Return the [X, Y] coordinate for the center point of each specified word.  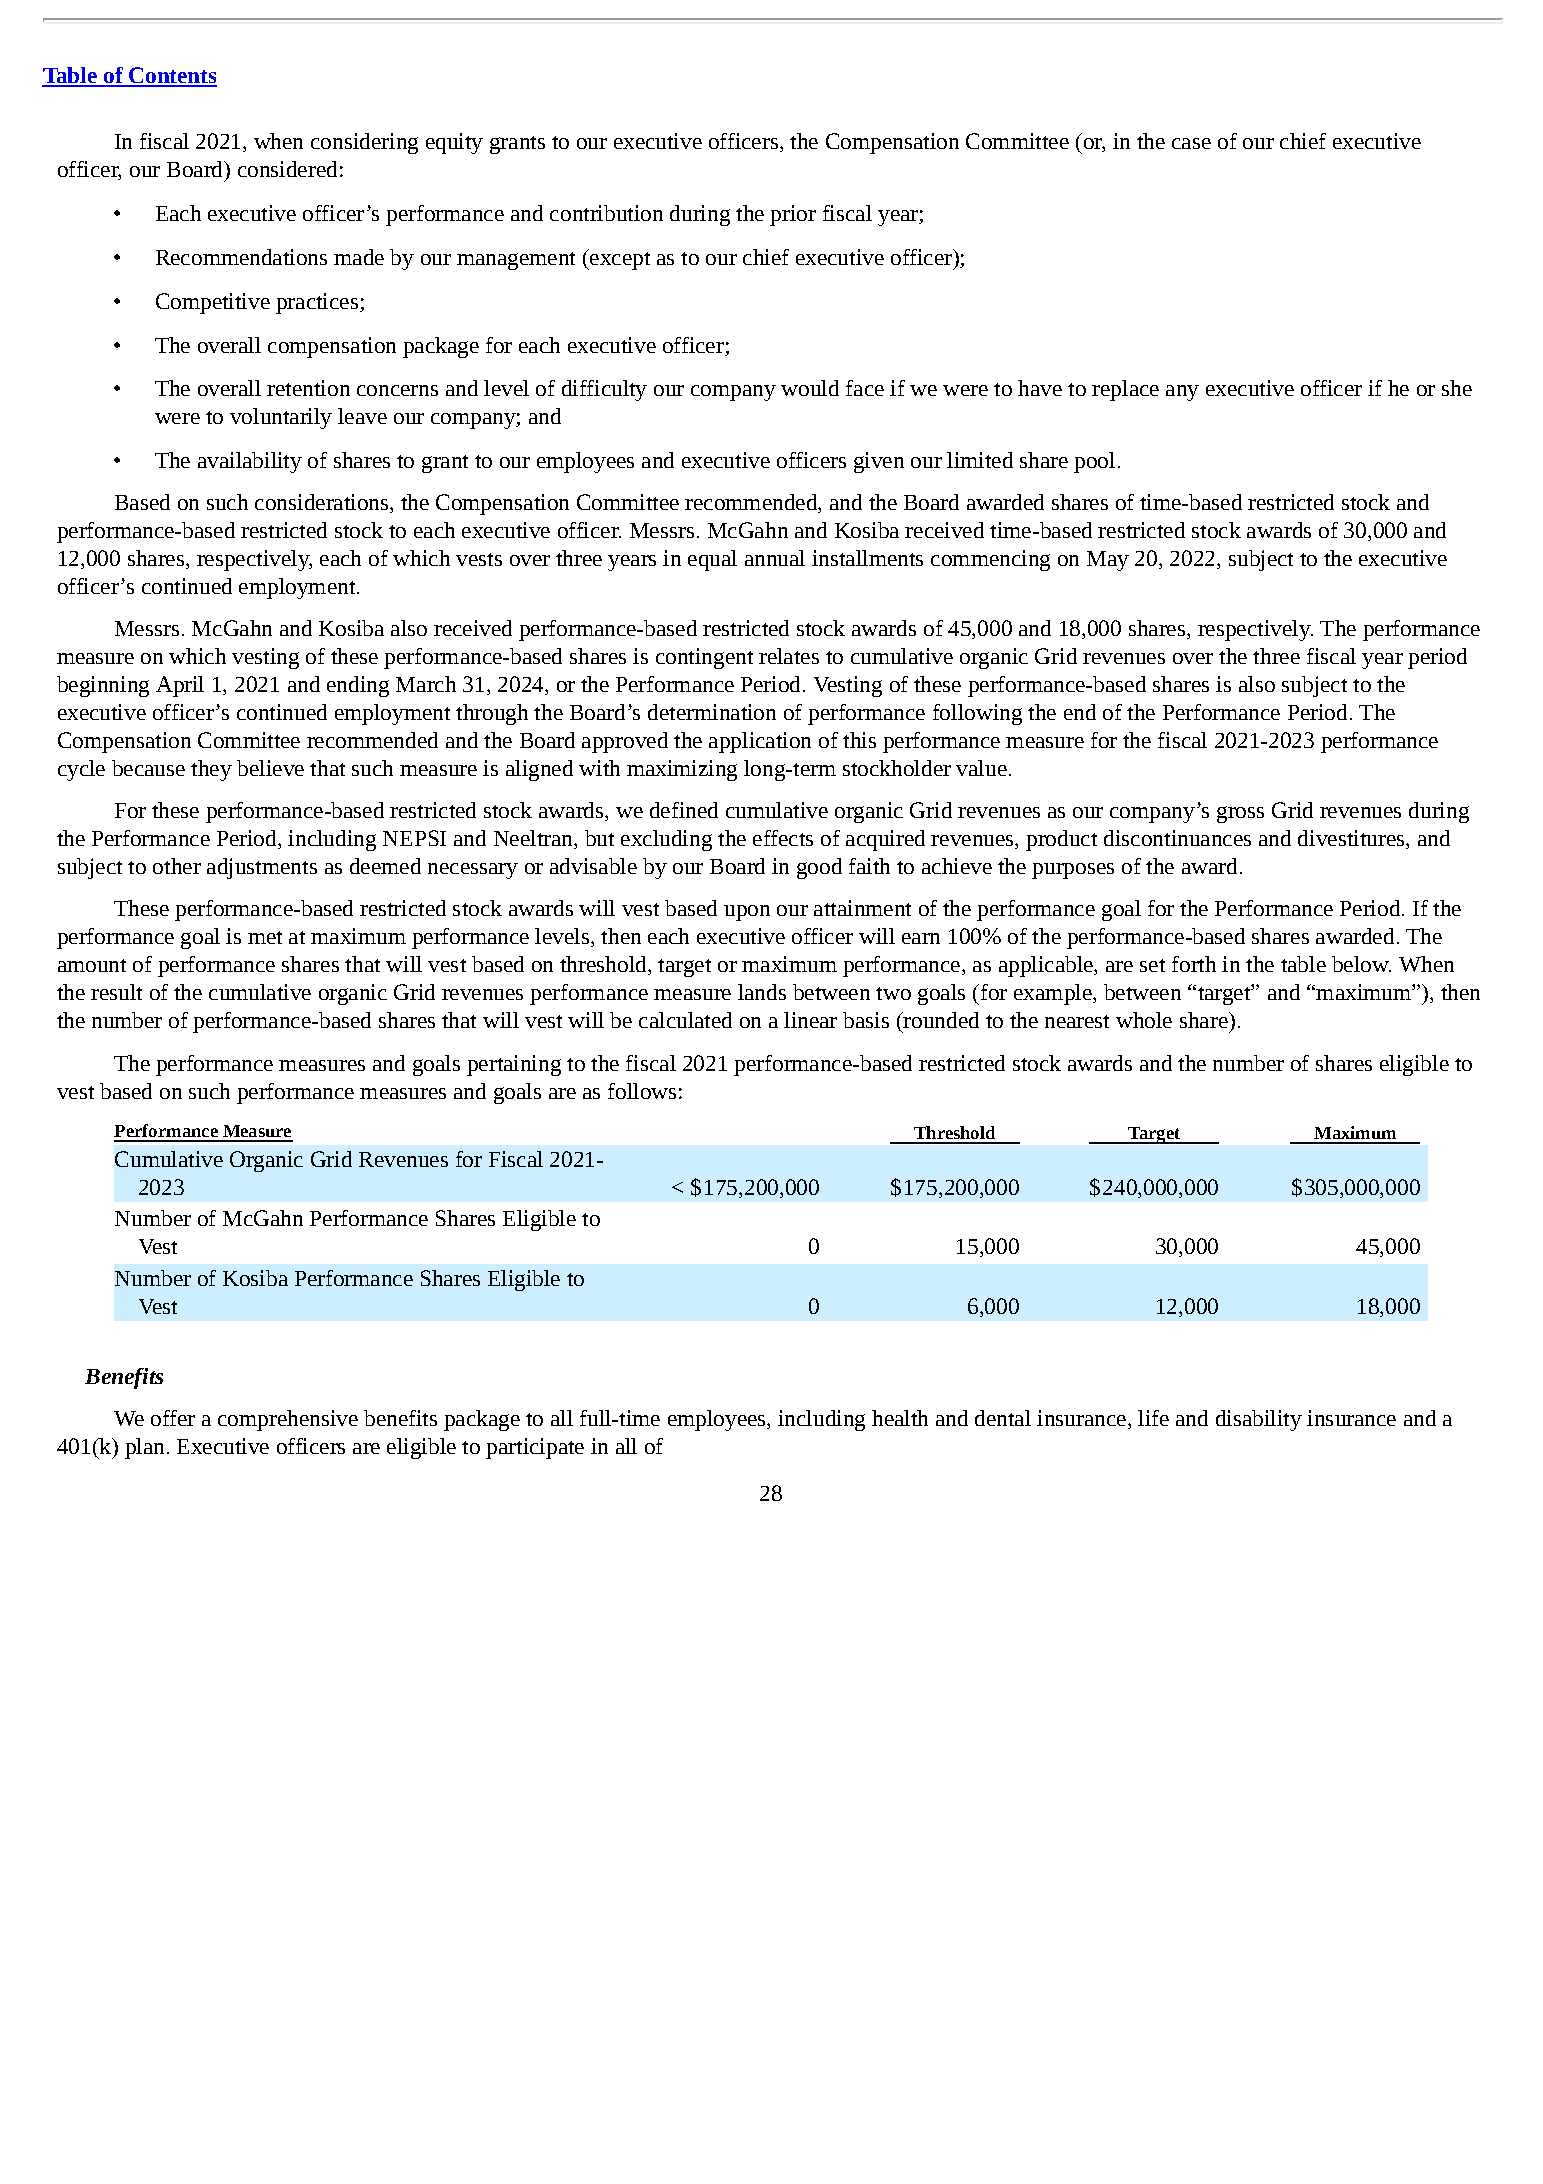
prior [793, 215]
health [900, 1418]
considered [287, 169]
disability [1259, 1420]
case [1191, 143]
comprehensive [288, 1420]
